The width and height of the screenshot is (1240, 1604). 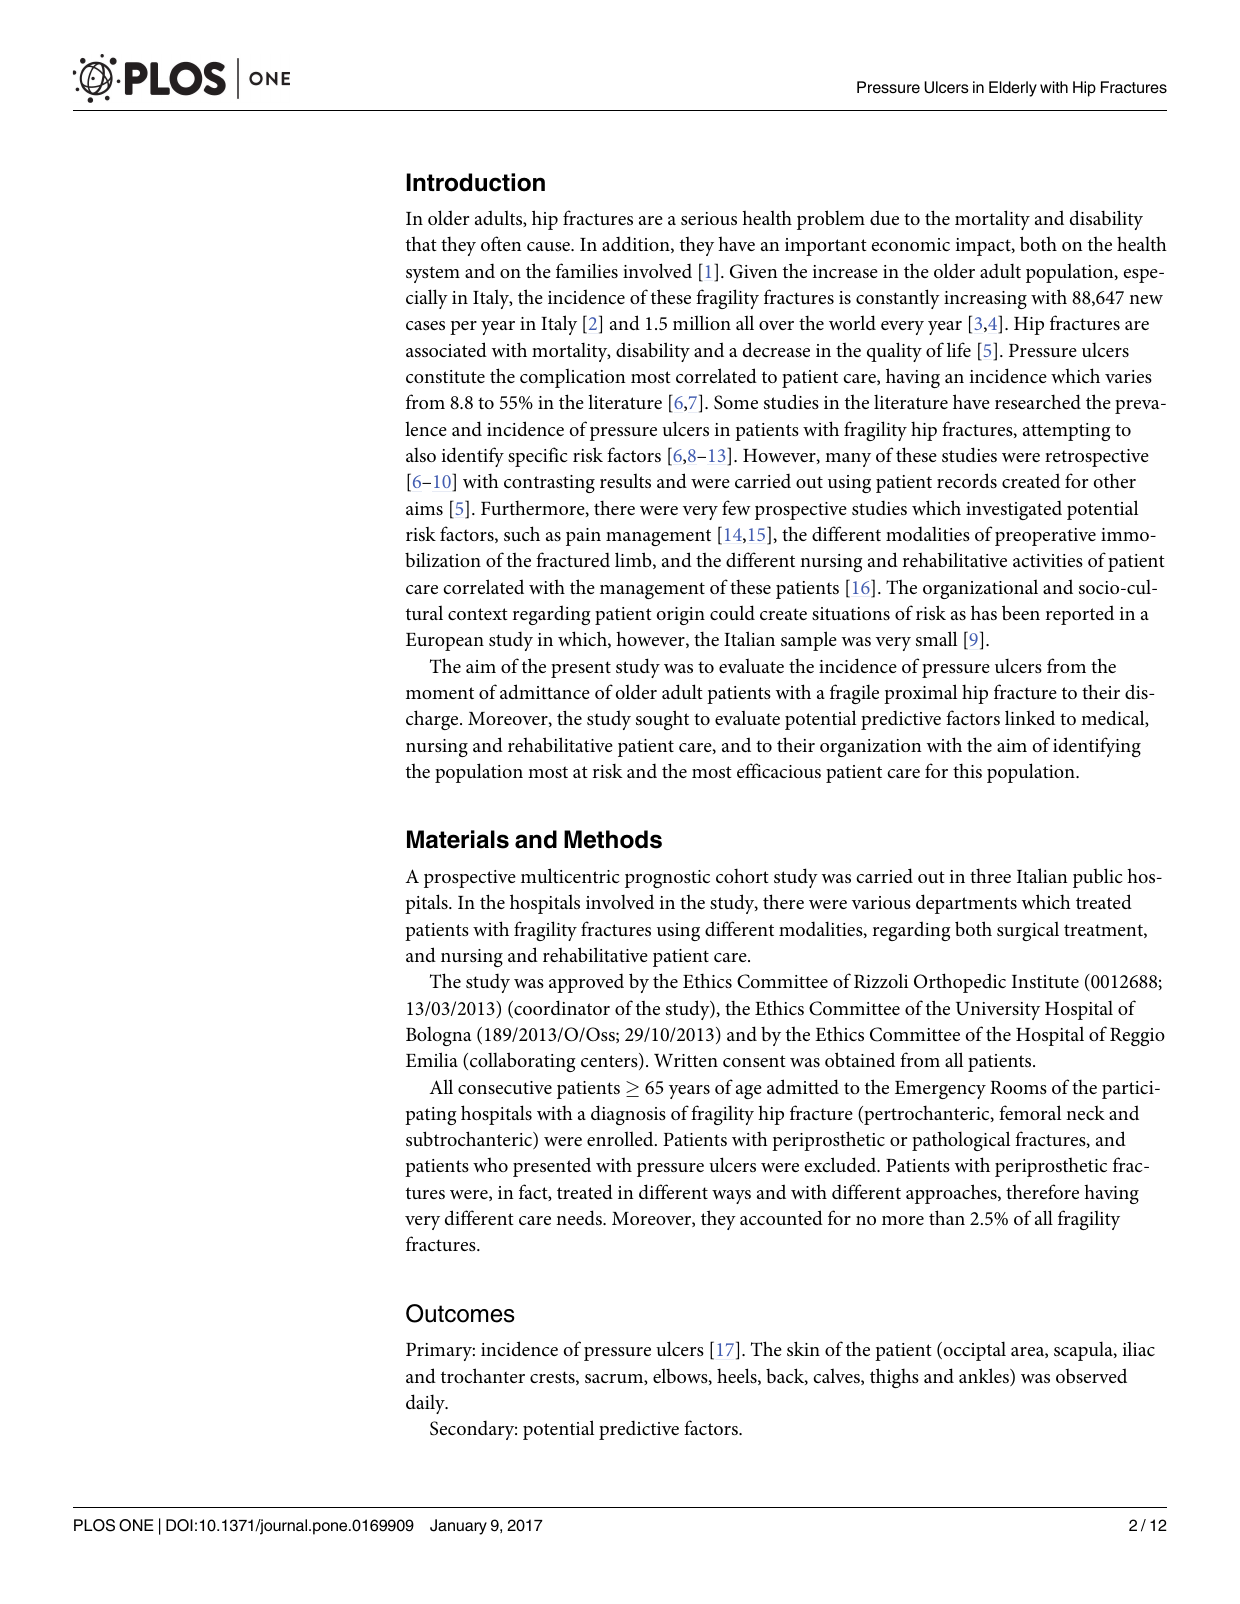 I want to click on Materials, so click(x=458, y=839).
